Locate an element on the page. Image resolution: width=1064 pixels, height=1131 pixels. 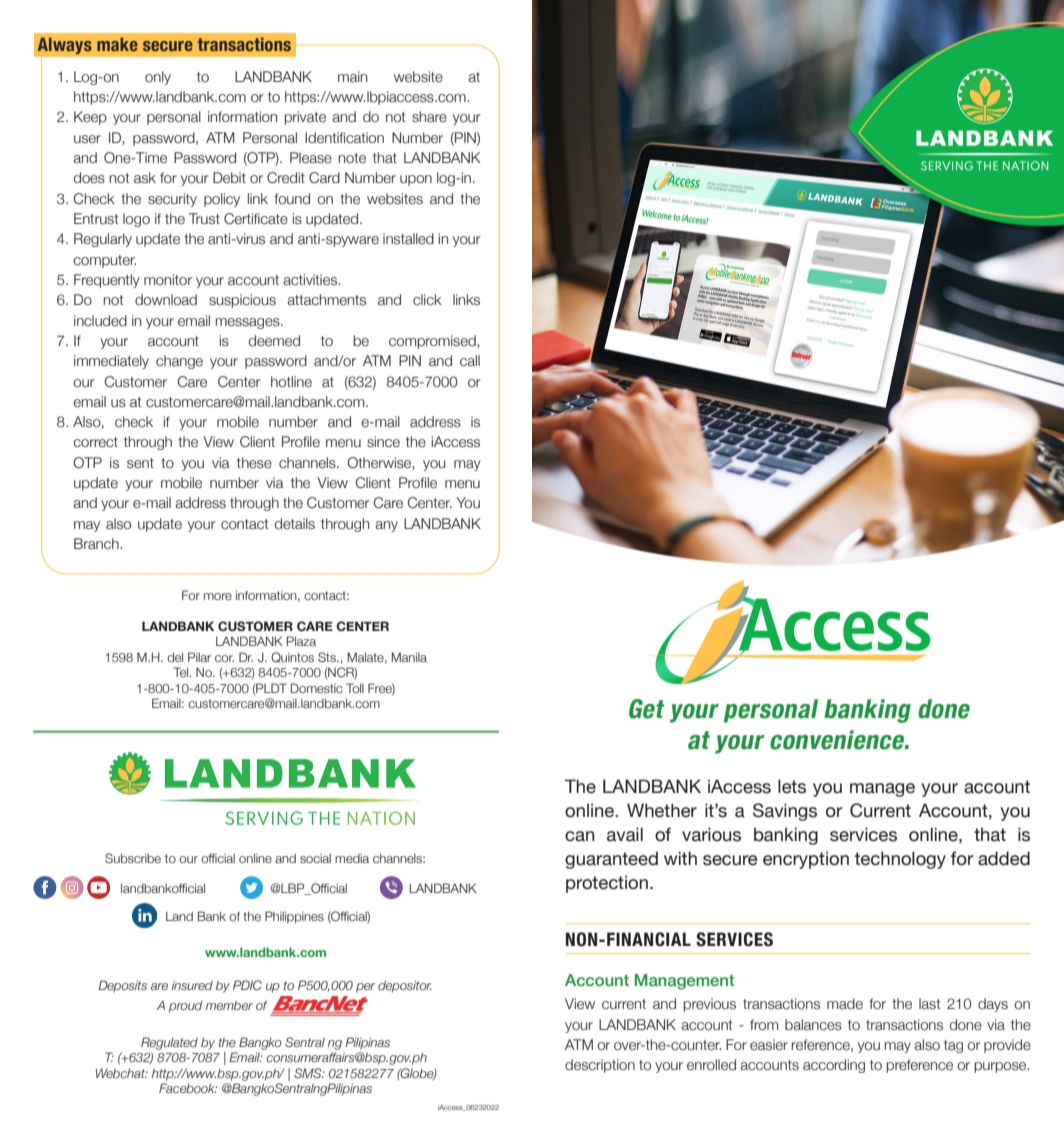
share is located at coordinates (429, 117).
